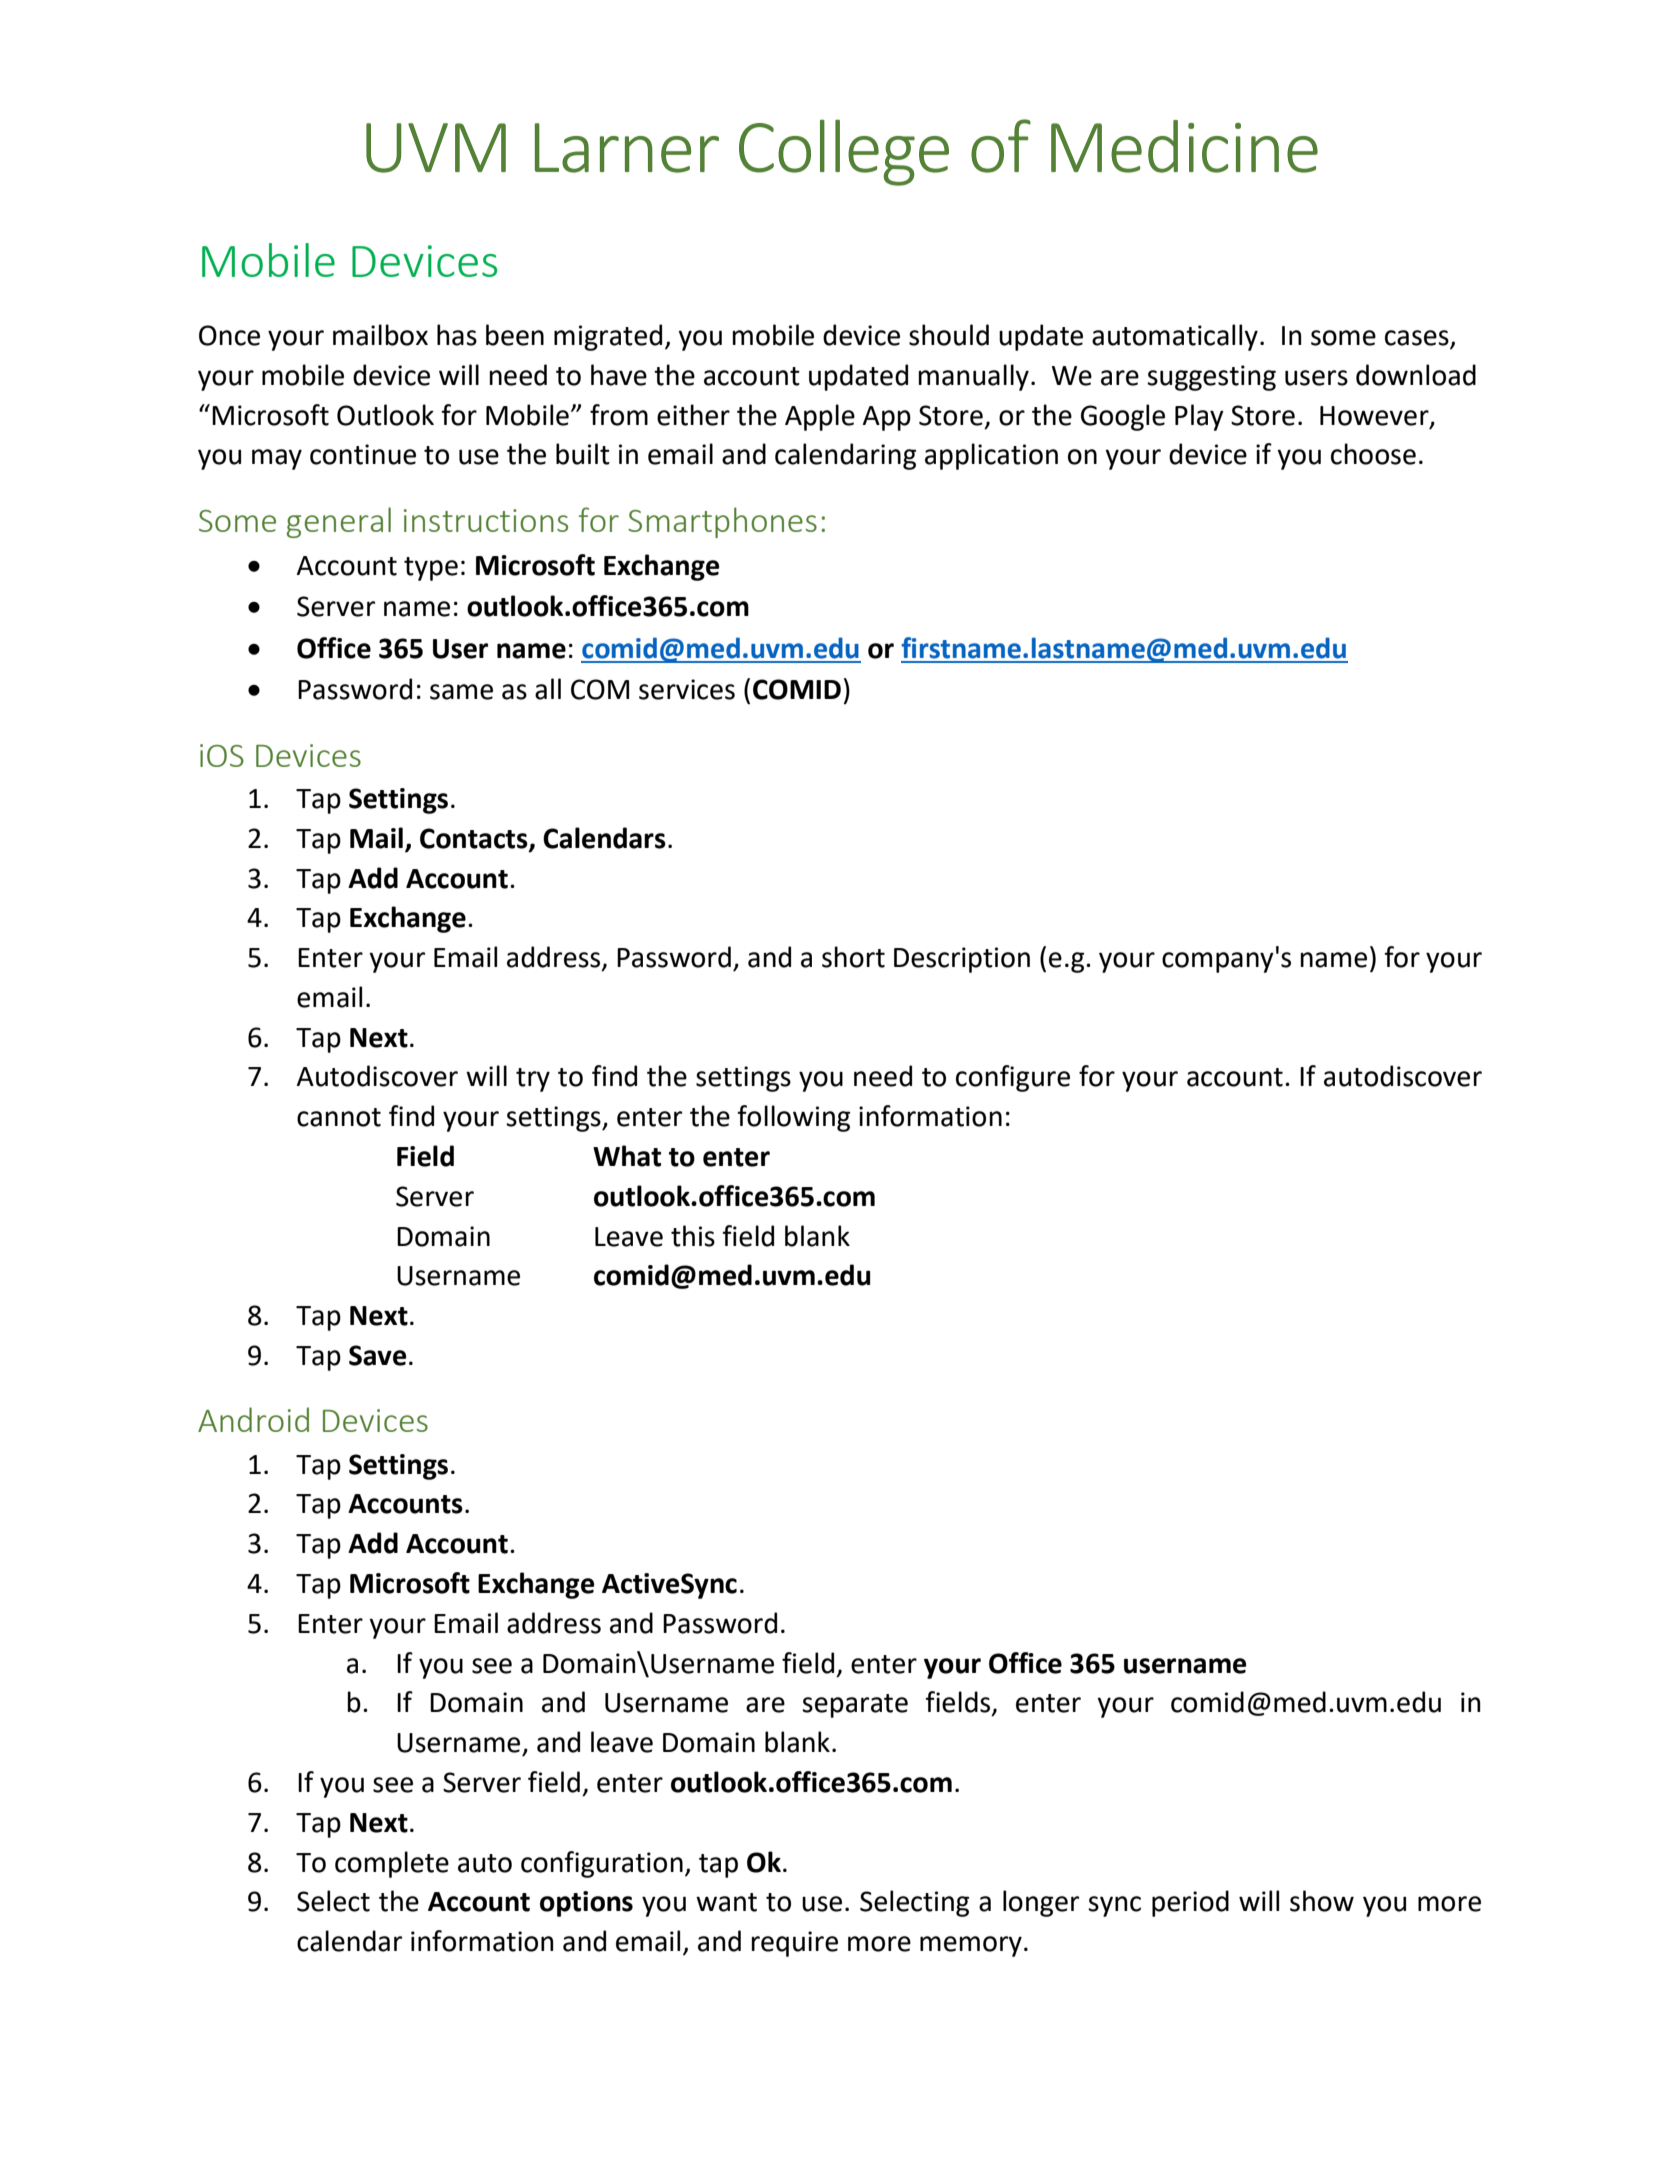  What do you see at coordinates (1013, 1078) in the page?
I see `configure` at bounding box center [1013, 1078].
